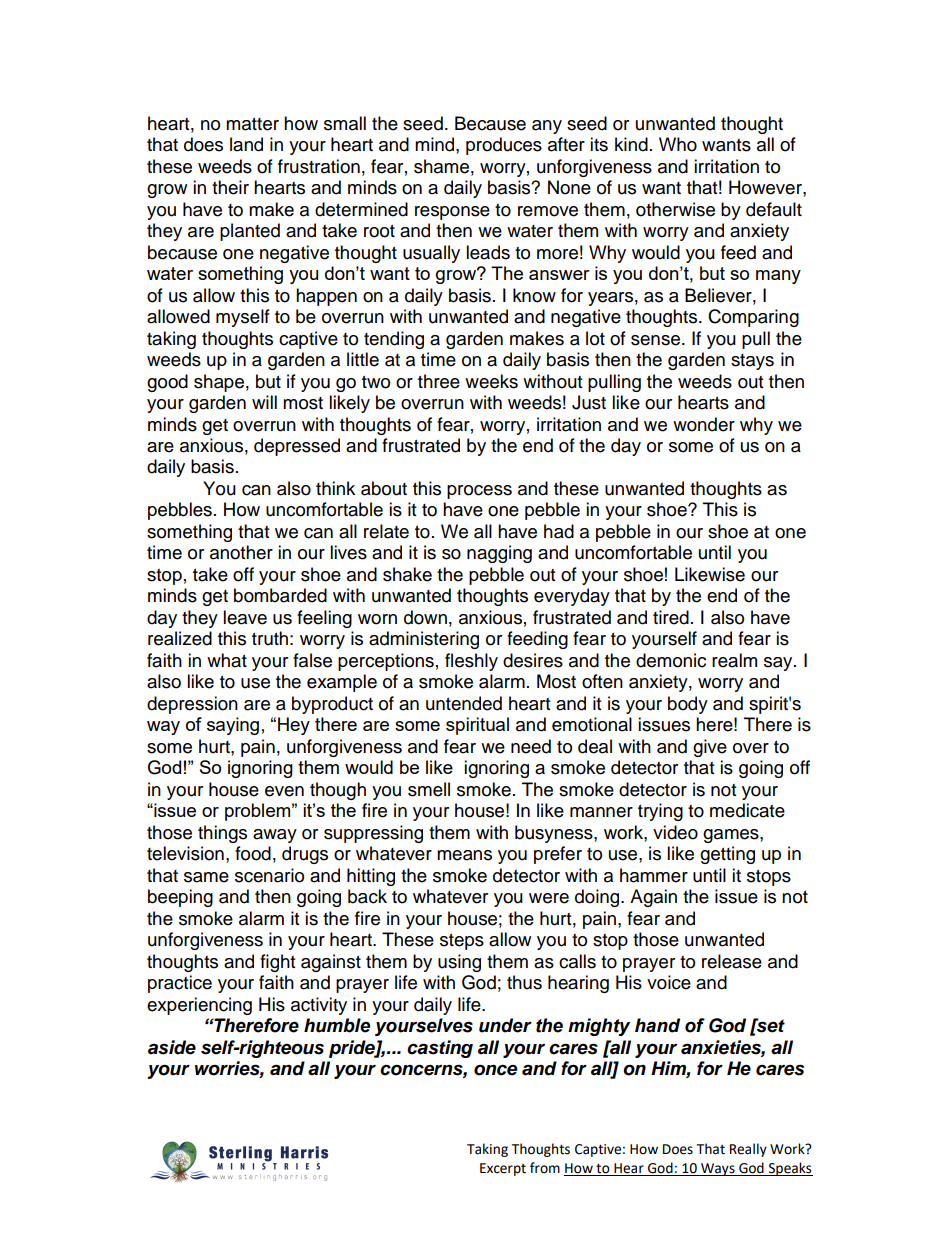 The image size is (952, 1233). Describe the element at coordinates (734, 660) in the screenshot. I see `realm` at that location.
